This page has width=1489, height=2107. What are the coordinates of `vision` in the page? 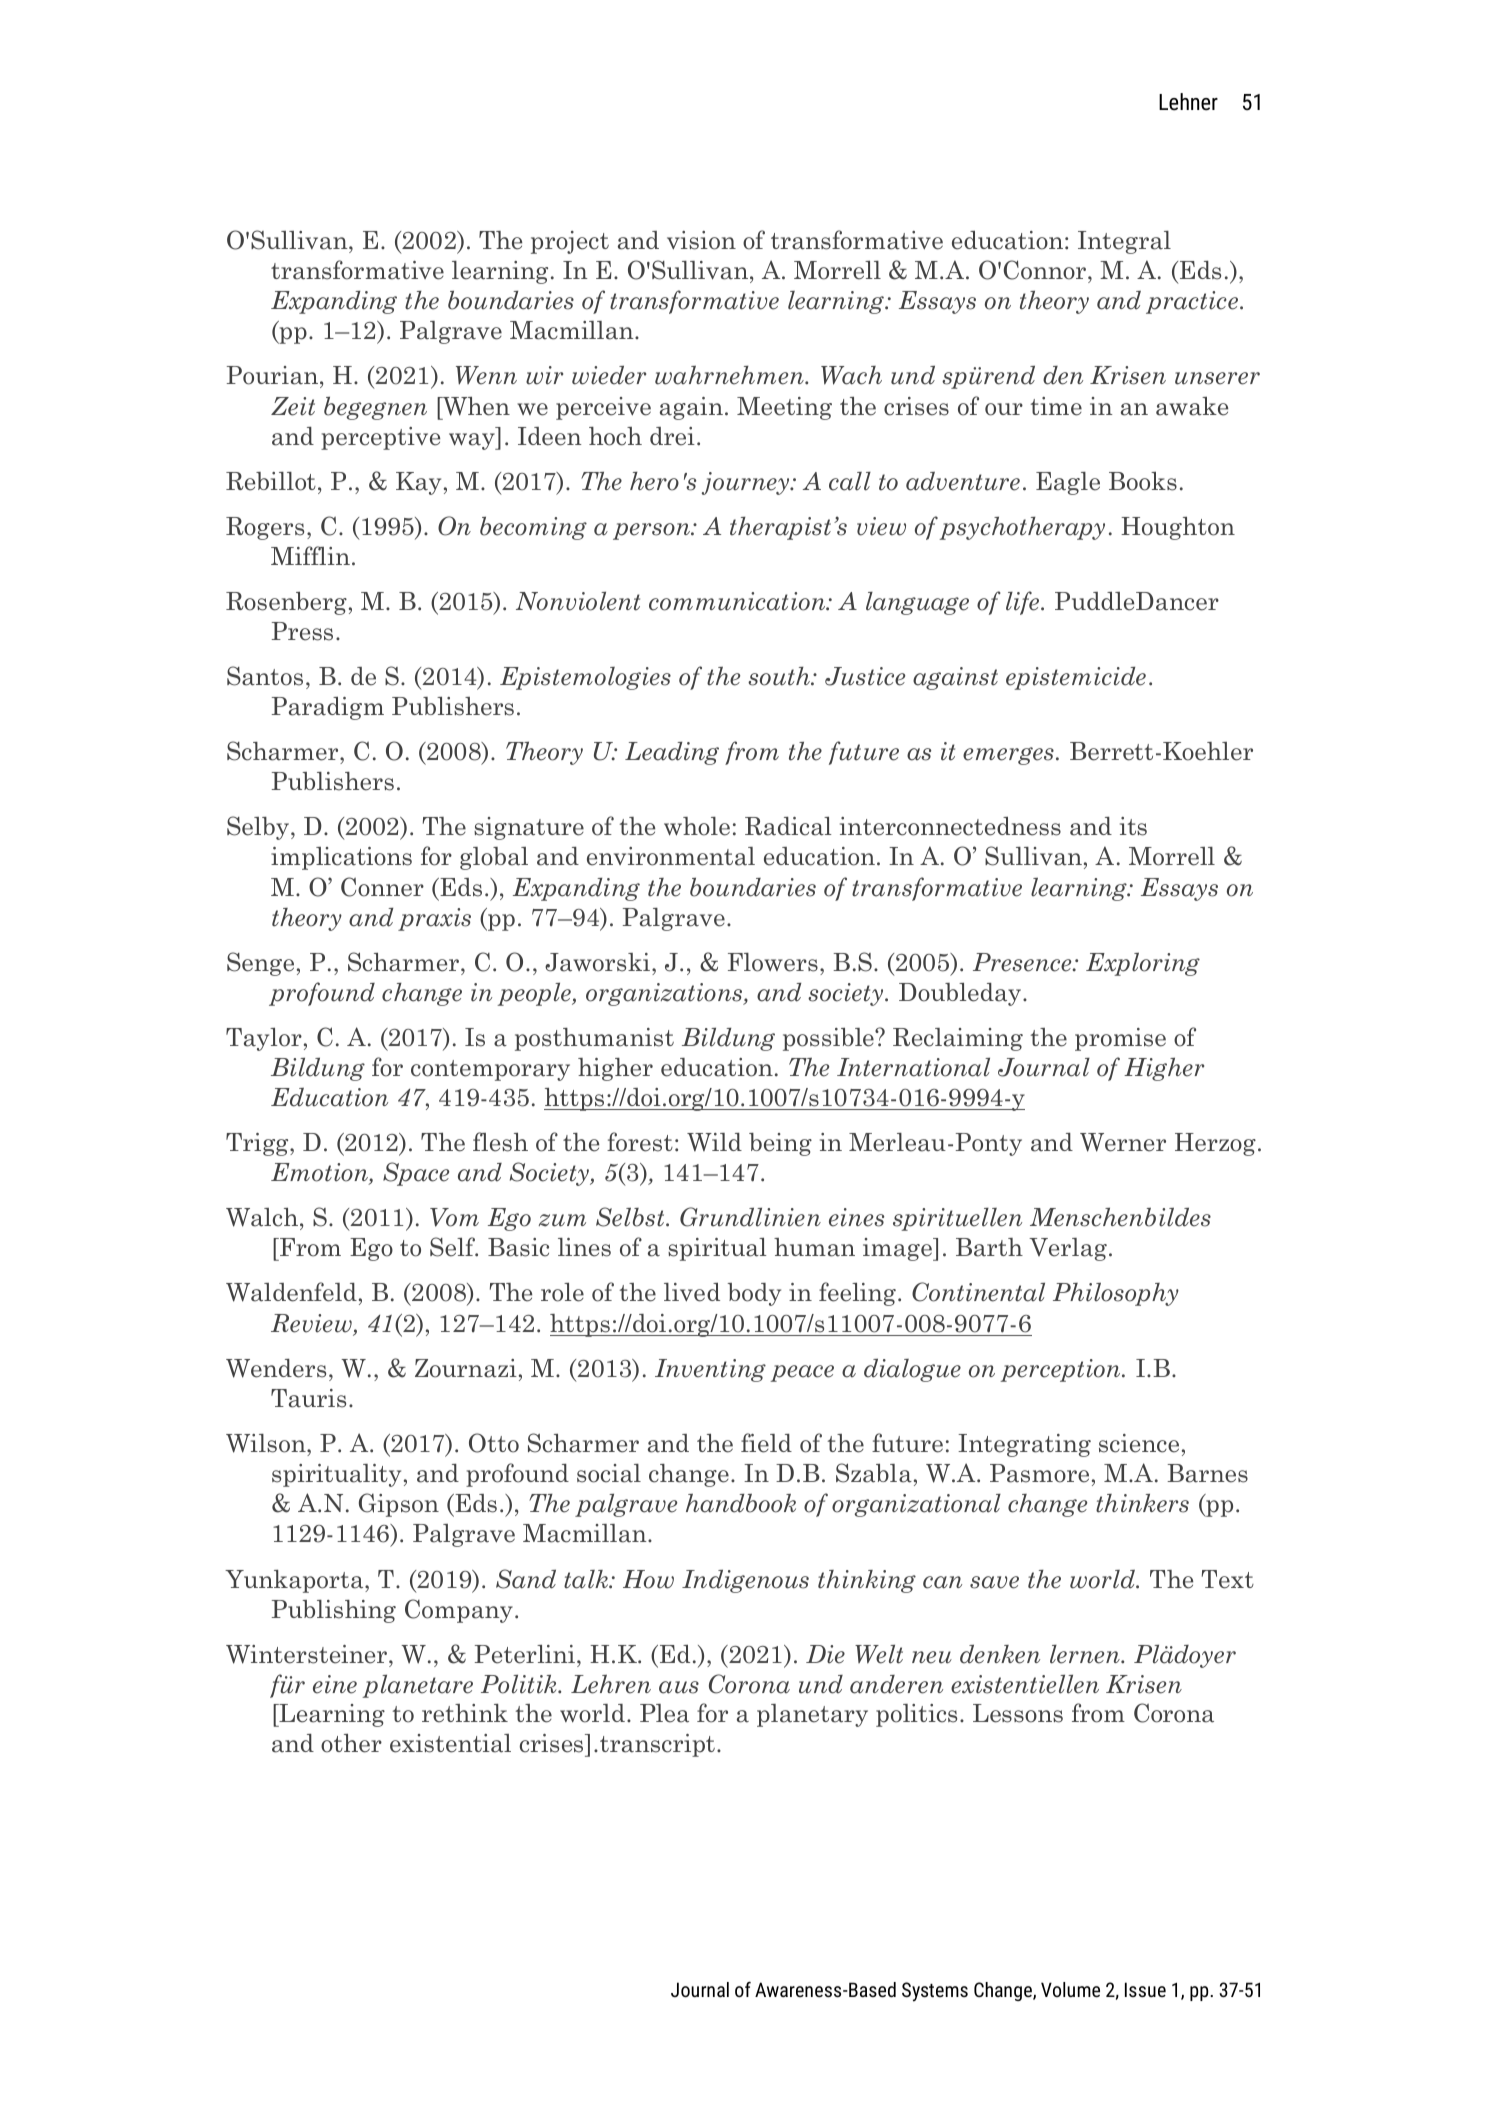 It's located at (701, 240).
